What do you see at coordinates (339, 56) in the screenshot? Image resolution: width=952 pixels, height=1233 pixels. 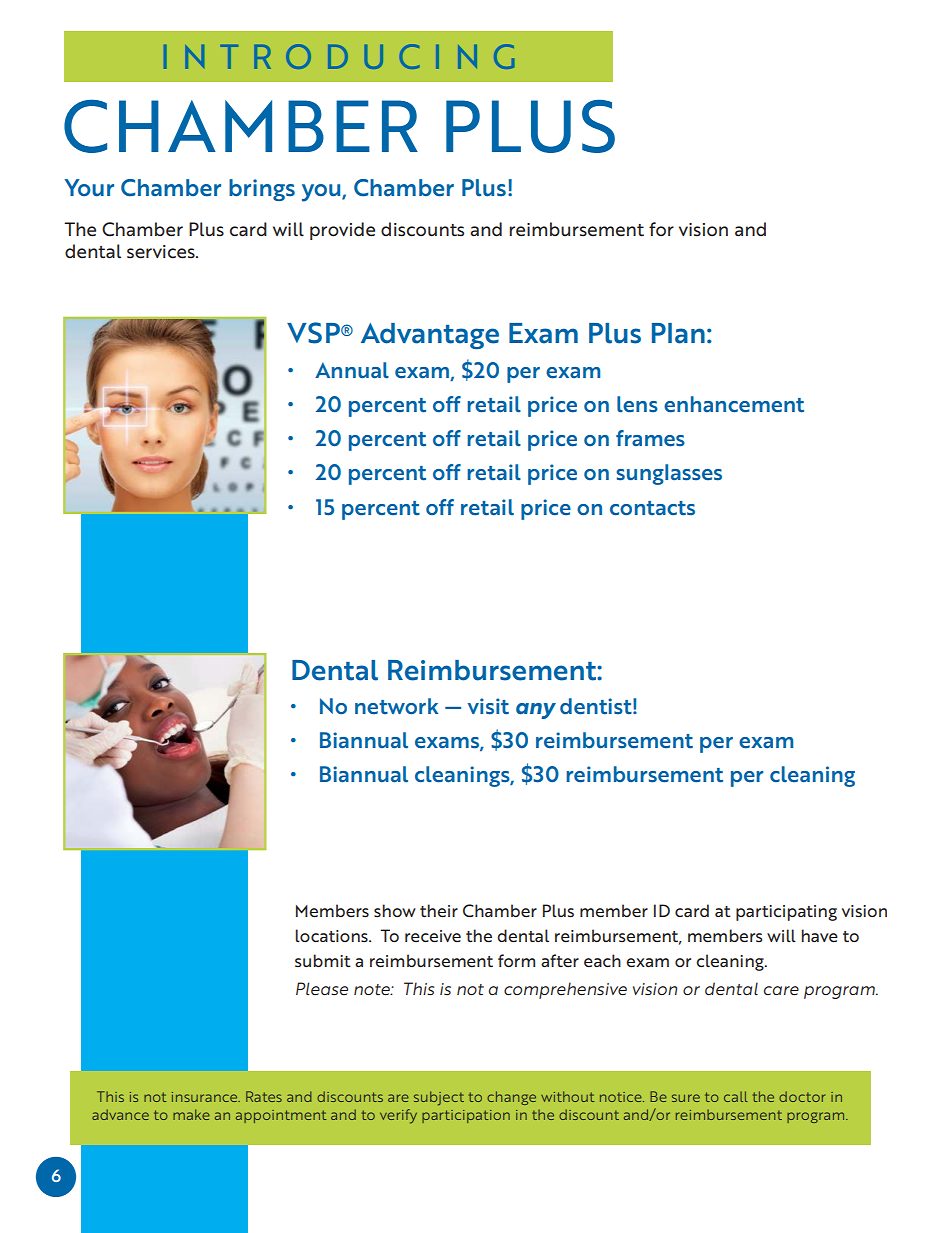 I see `INTRODUCING` at bounding box center [339, 56].
